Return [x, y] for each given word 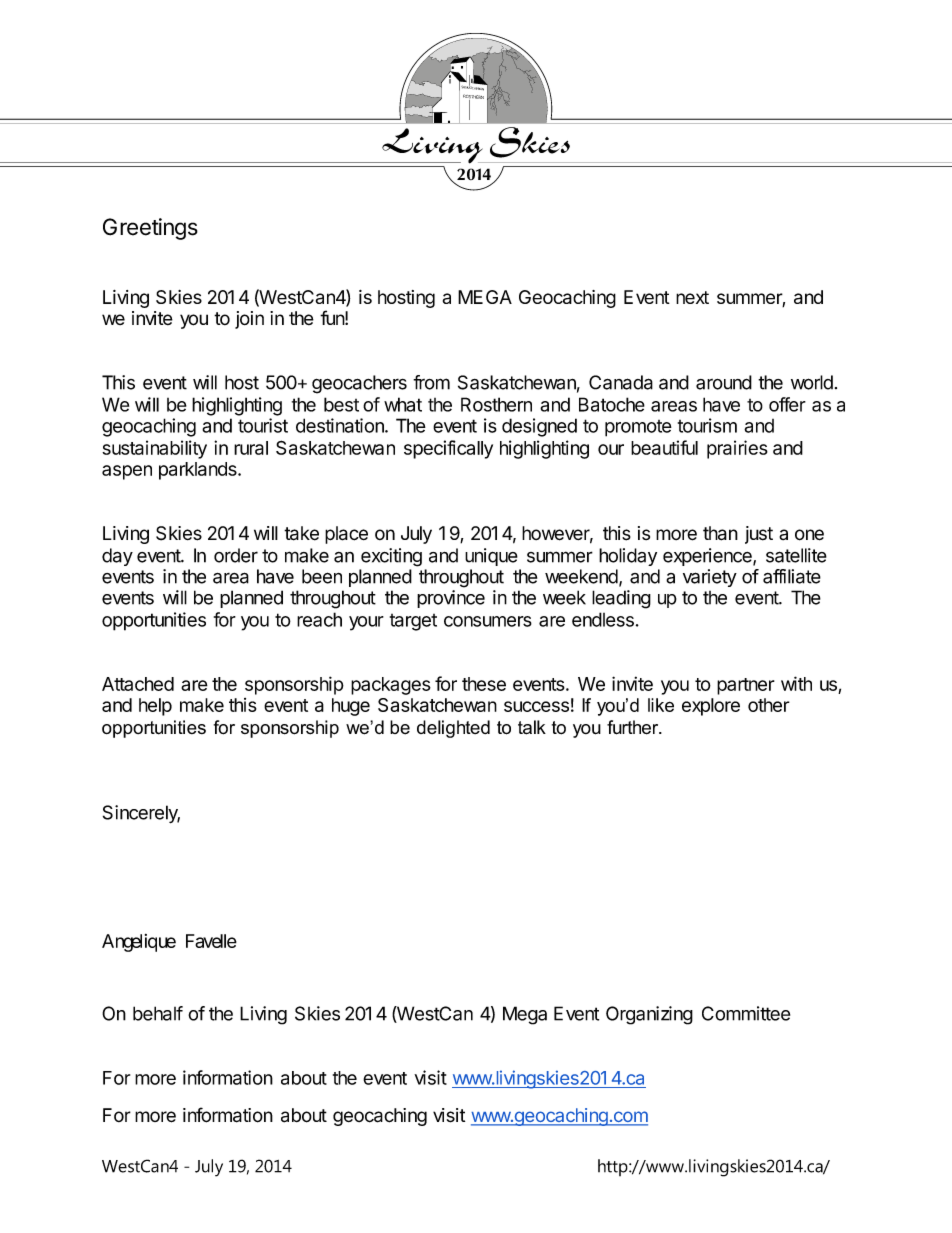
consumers [488, 621]
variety [710, 578]
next [692, 297]
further [634, 727]
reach [319, 619]
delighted [453, 729]
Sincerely [141, 814]
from [431, 382]
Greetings [150, 229]
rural [251, 448]
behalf [158, 1013]
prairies [737, 449]
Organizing [649, 1015]
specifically [448, 449]
